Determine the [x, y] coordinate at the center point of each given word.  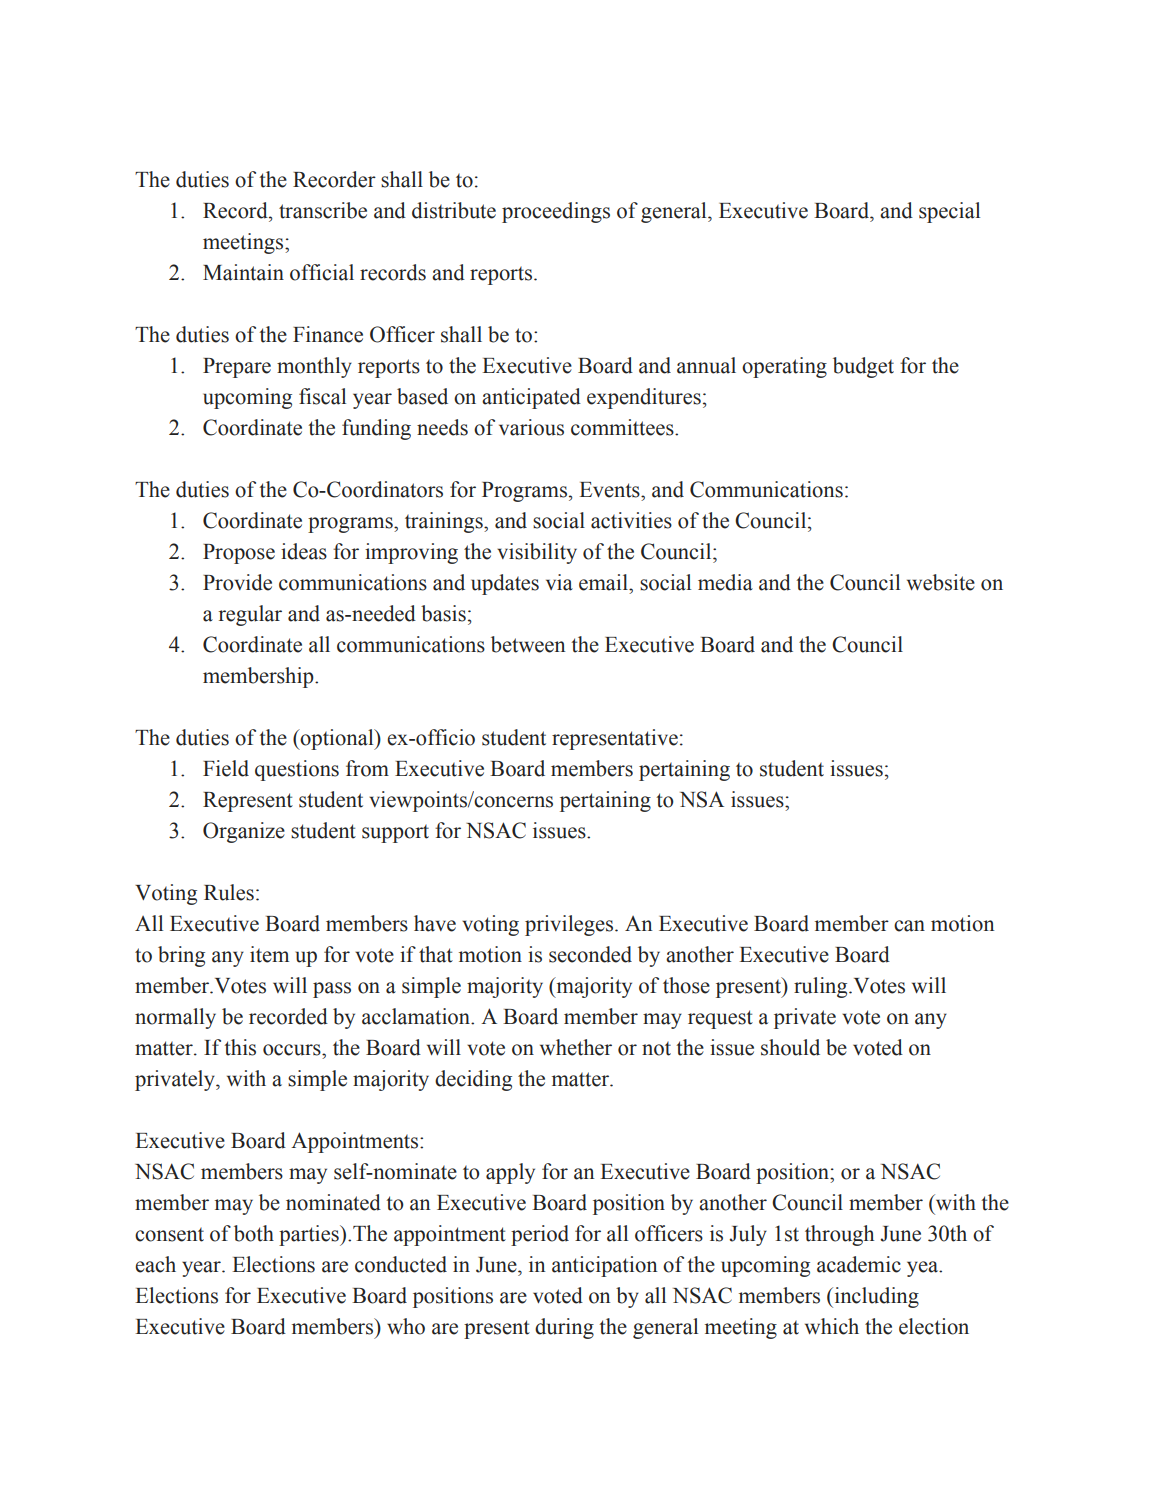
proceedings [556, 212]
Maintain [243, 272]
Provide [237, 582]
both [254, 1233]
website [941, 582]
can [909, 926]
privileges [570, 925]
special [949, 212]
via [559, 582]
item [269, 954]
